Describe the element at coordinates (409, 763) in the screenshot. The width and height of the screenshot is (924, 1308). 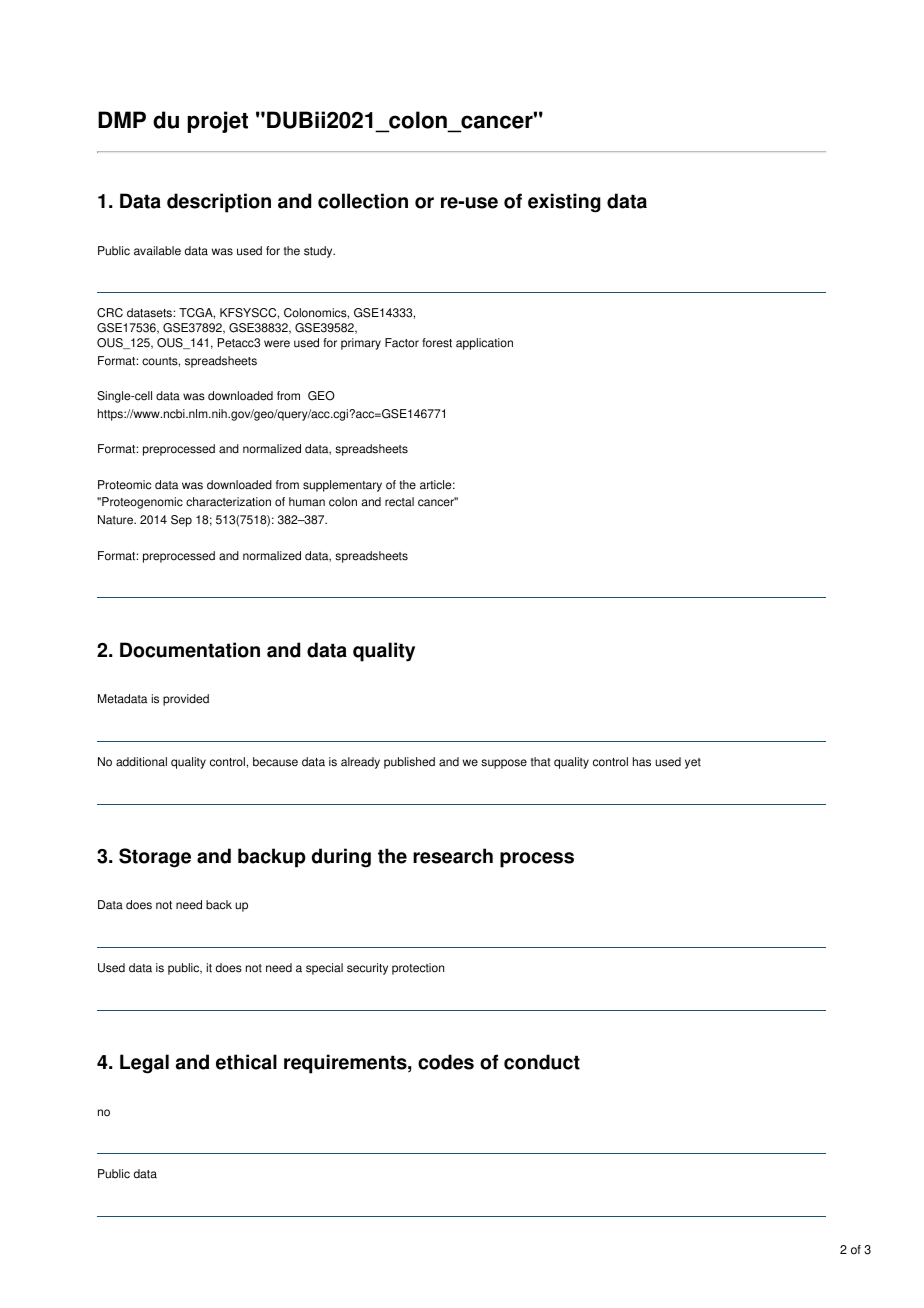
I see `published` at that location.
